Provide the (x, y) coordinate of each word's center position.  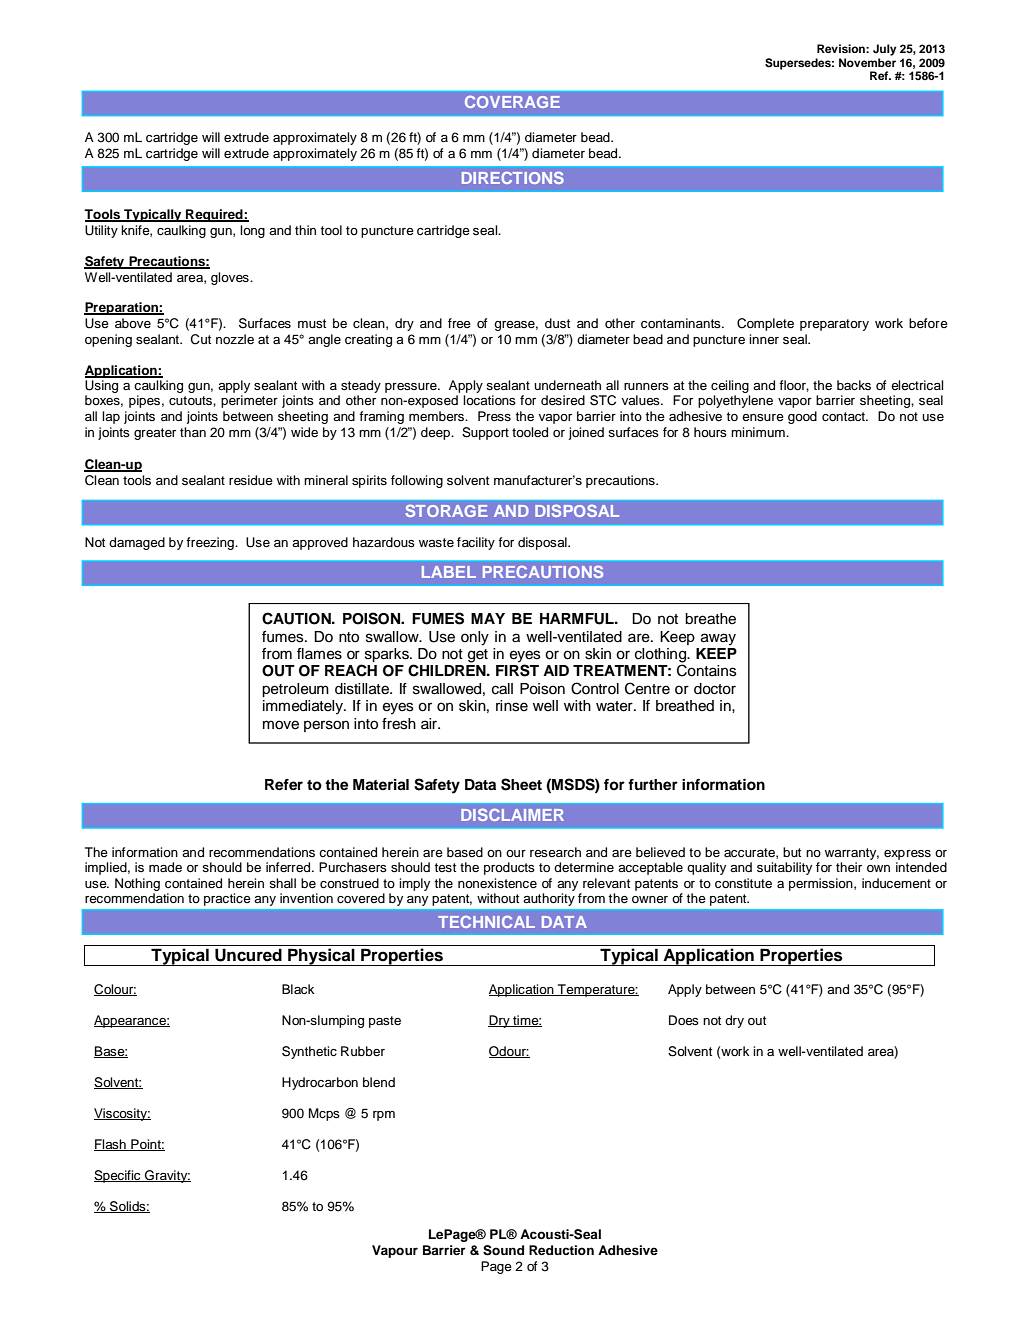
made (165, 867)
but (792, 852)
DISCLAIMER (512, 814)
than (193, 432)
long (252, 231)
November (867, 62)
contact (845, 417)
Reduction (561, 1250)
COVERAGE (512, 102)
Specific (118, 1176)
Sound (503, 1250)
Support (485, 433)
